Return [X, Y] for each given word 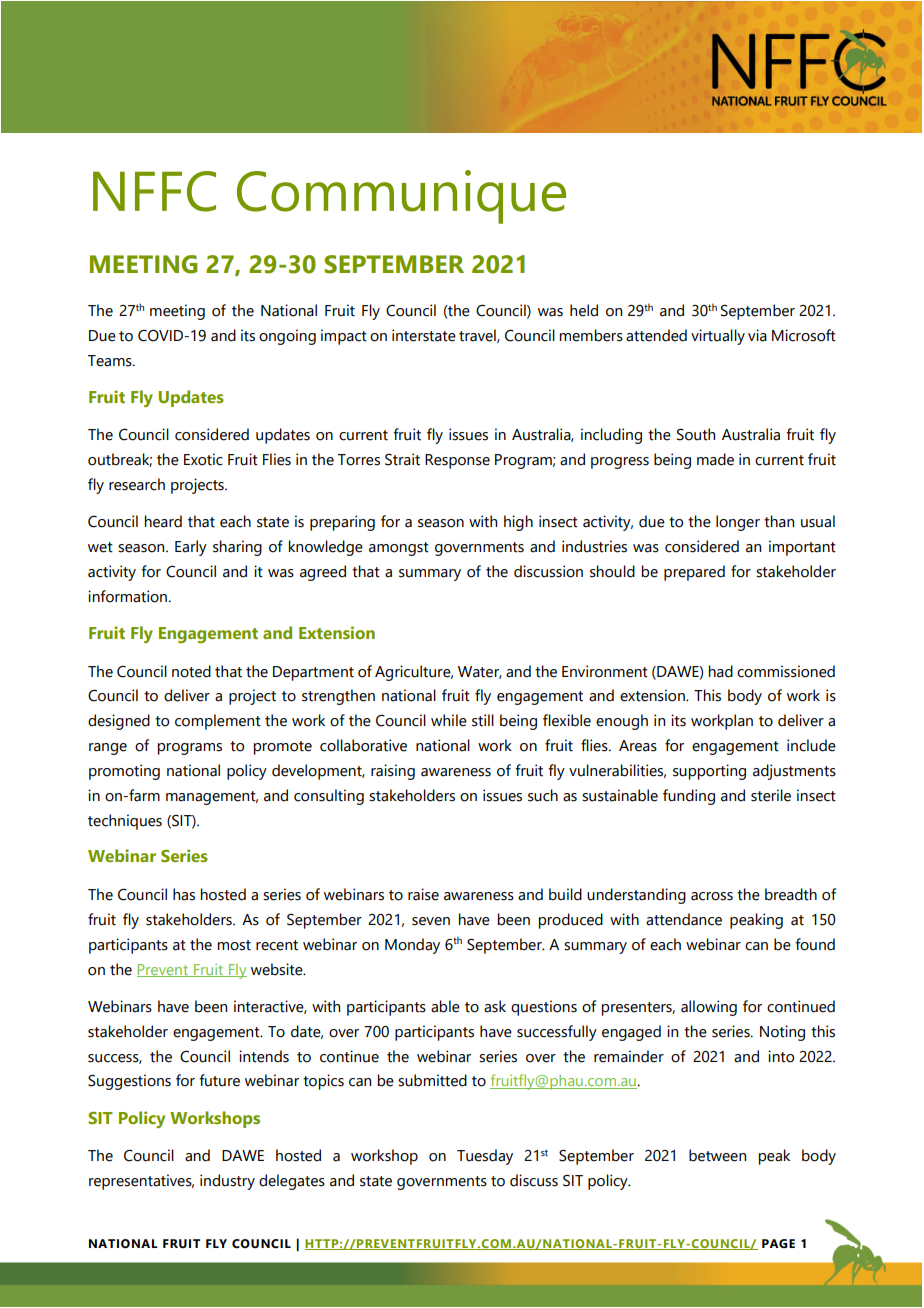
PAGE [778, 1243]
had [721, 671]
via [757, 335]
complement [218, 722]
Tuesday [485, 1157]
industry [227, 1182]
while [449, 720]
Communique [401, 197]
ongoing [287, 337]
